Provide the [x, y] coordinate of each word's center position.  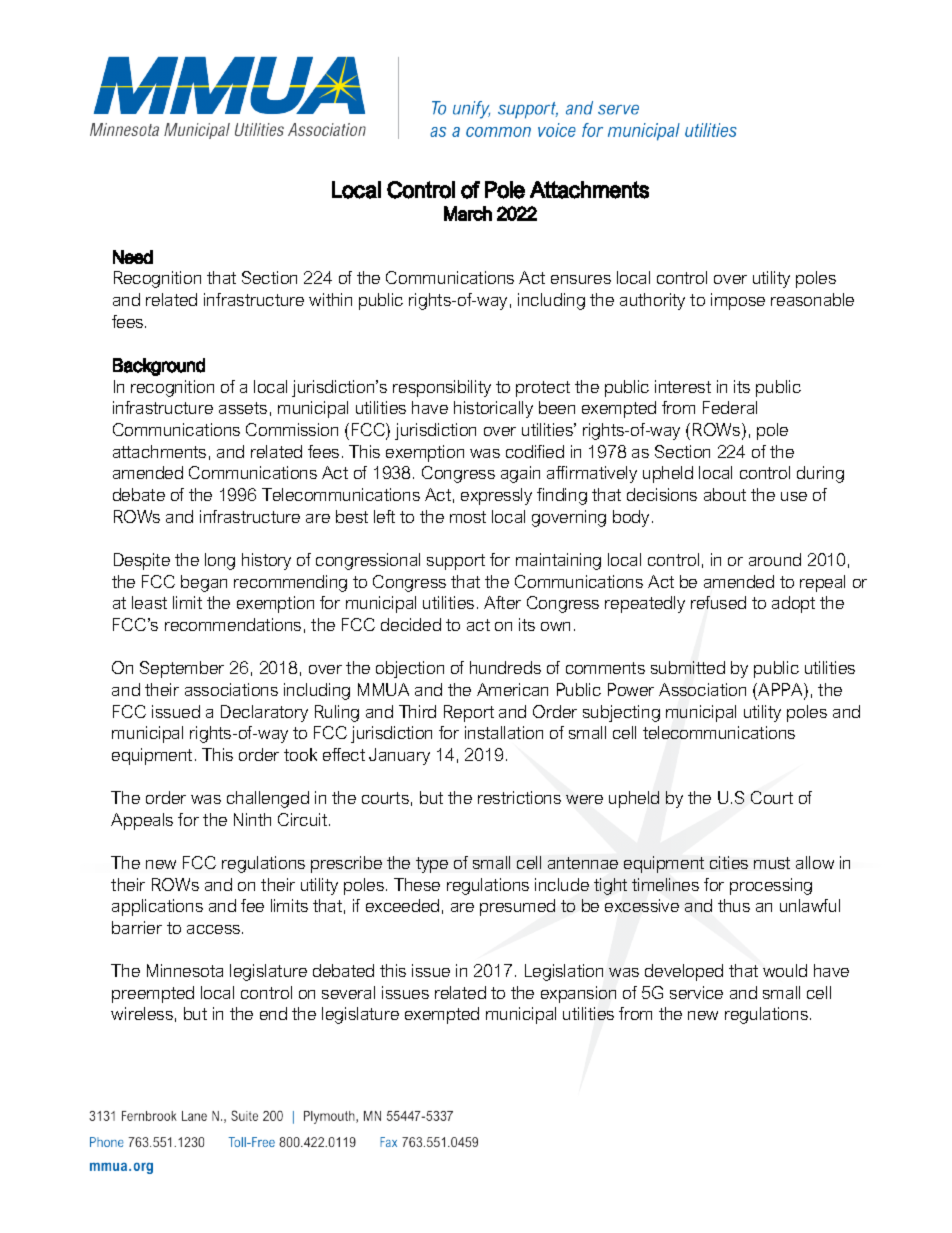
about [725, 494]
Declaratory [264, 713]
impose [738, 301]
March [468, 213]
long [220, 561]
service [696, 992]
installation [504, 732]
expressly [496, 496]
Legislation [564, 972]
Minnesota [185, 970]
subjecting [621, 713]
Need [133, 257]
